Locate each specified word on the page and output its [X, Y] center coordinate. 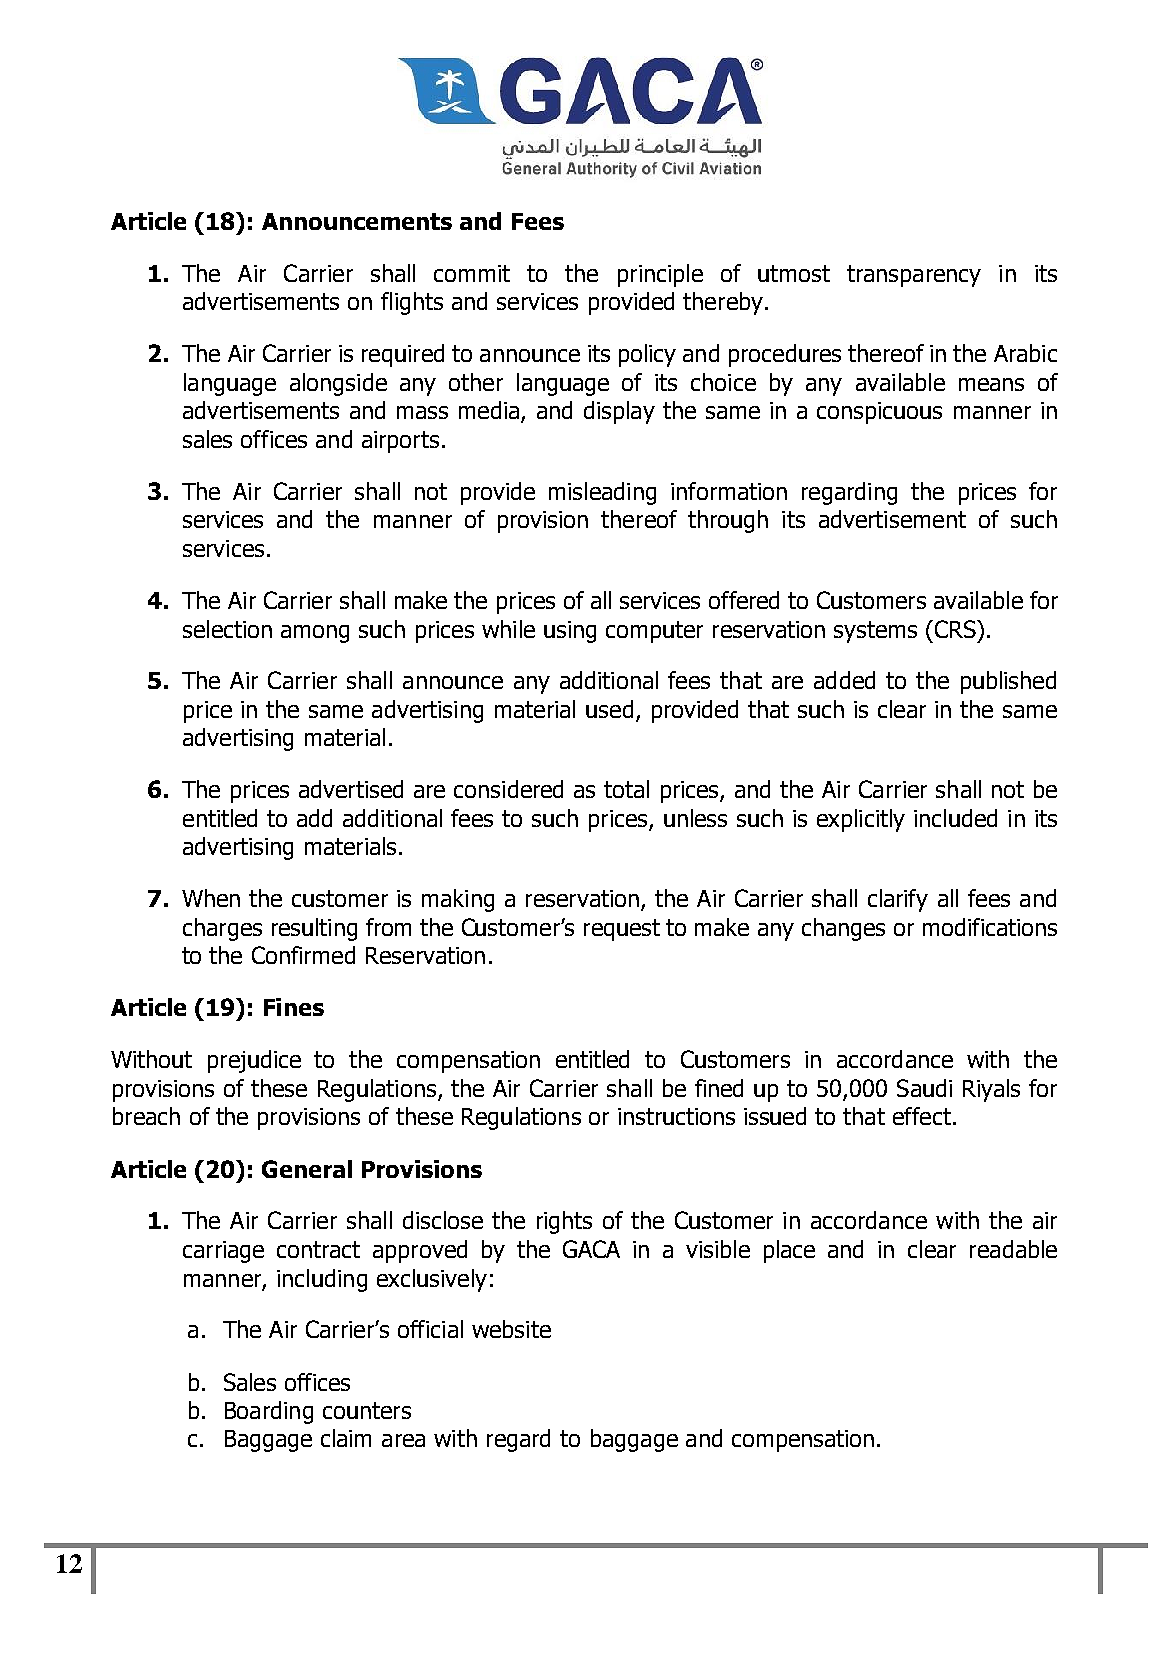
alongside [338, 384]
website [511, 1329]
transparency [914, 276]
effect [923, 1116]
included [955, 818]
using [570, 632]
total [626, 789]
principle [660, 275]
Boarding [269, 1412]
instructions [676, 1116]
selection [227, 629]
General [307, 1169]
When [211, 898]
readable [1013, 1249]
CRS [955, 629]
